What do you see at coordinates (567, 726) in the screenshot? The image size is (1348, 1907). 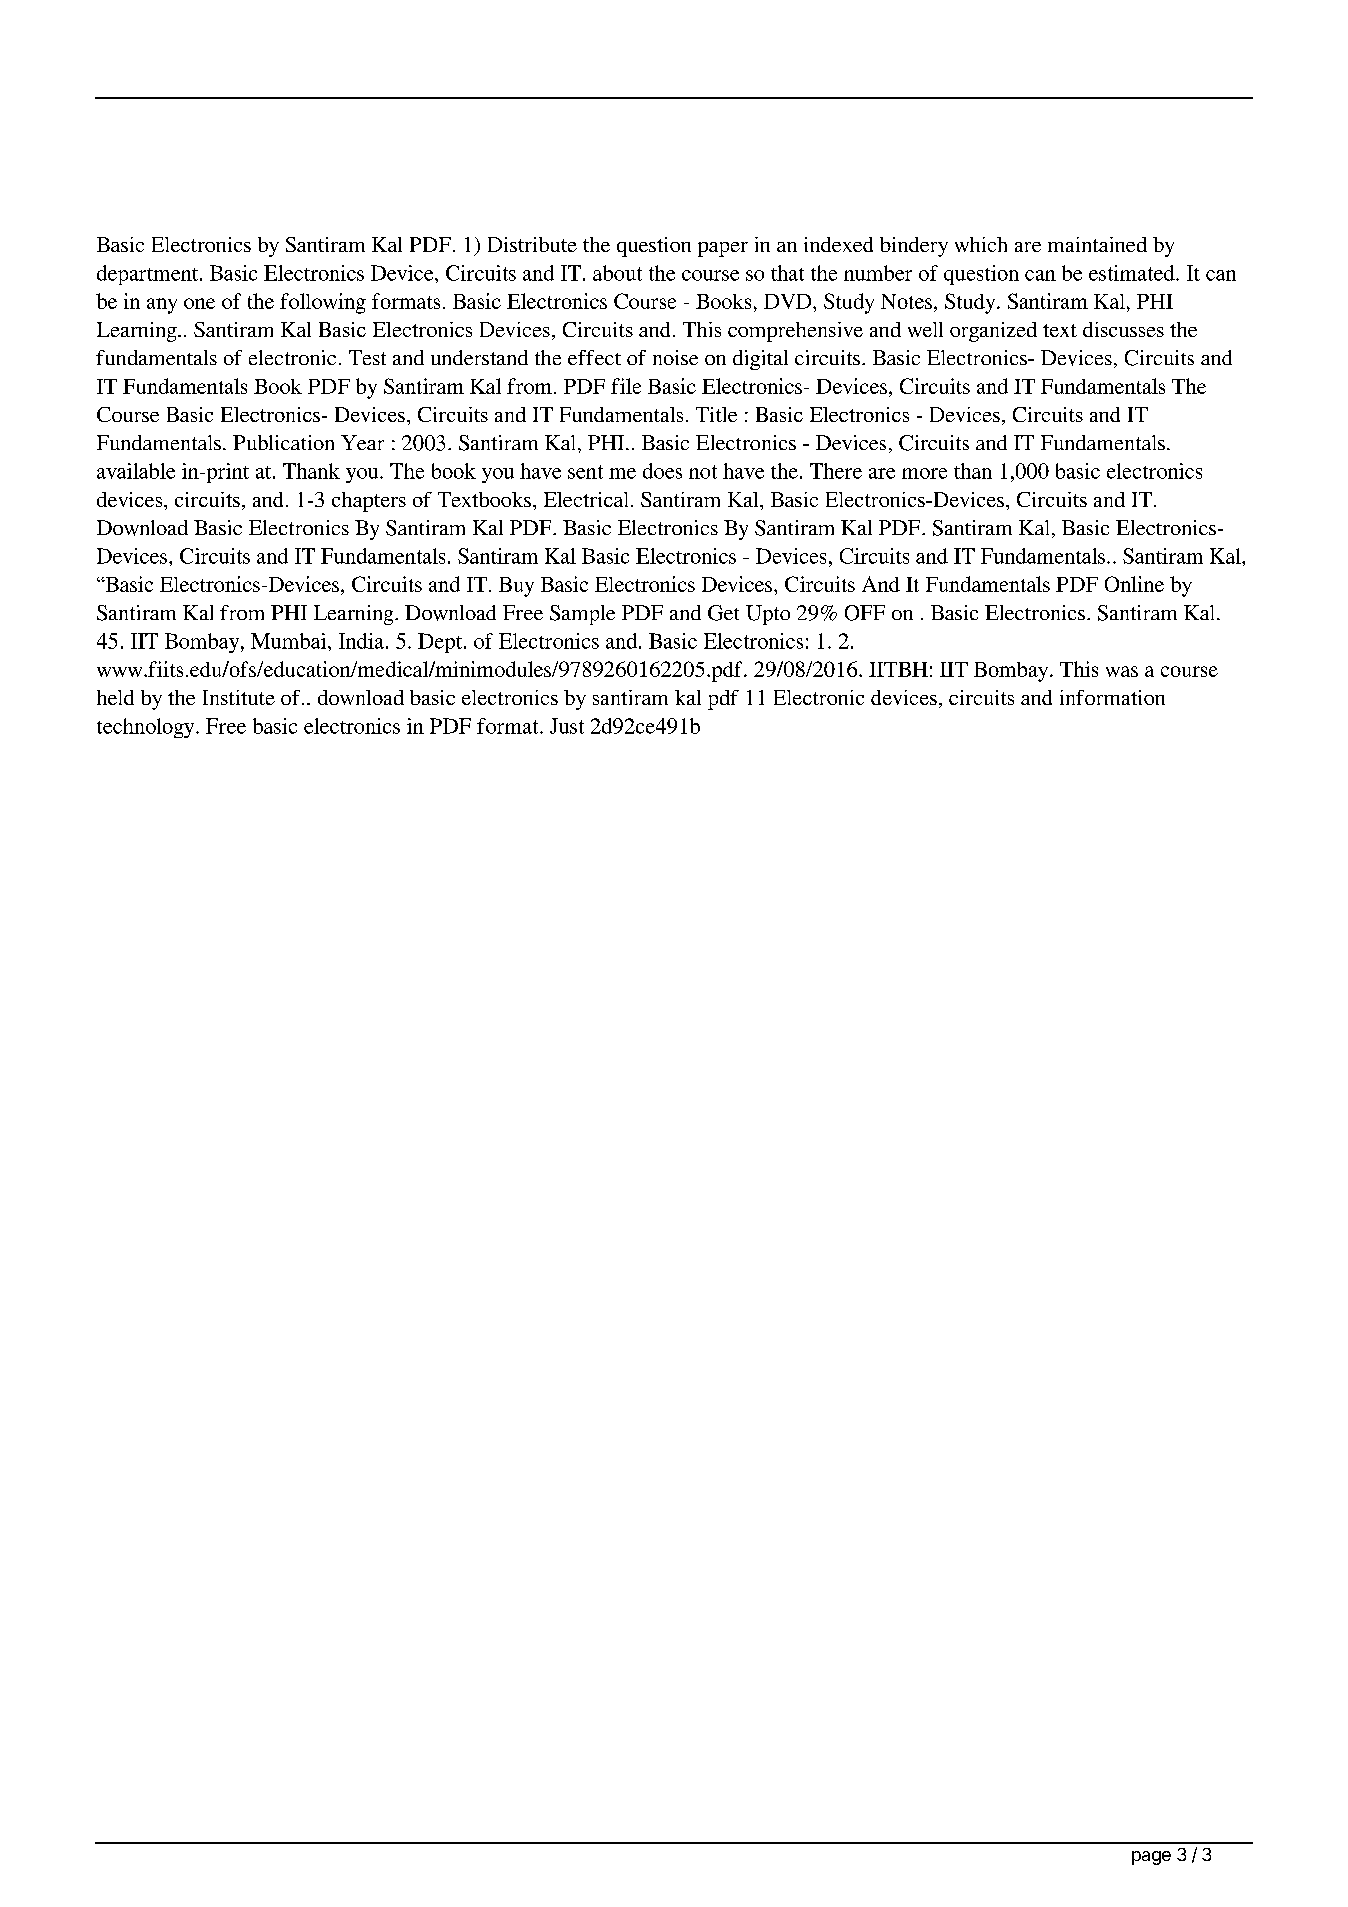 I see `Just` at bounding box center [567, 726].
